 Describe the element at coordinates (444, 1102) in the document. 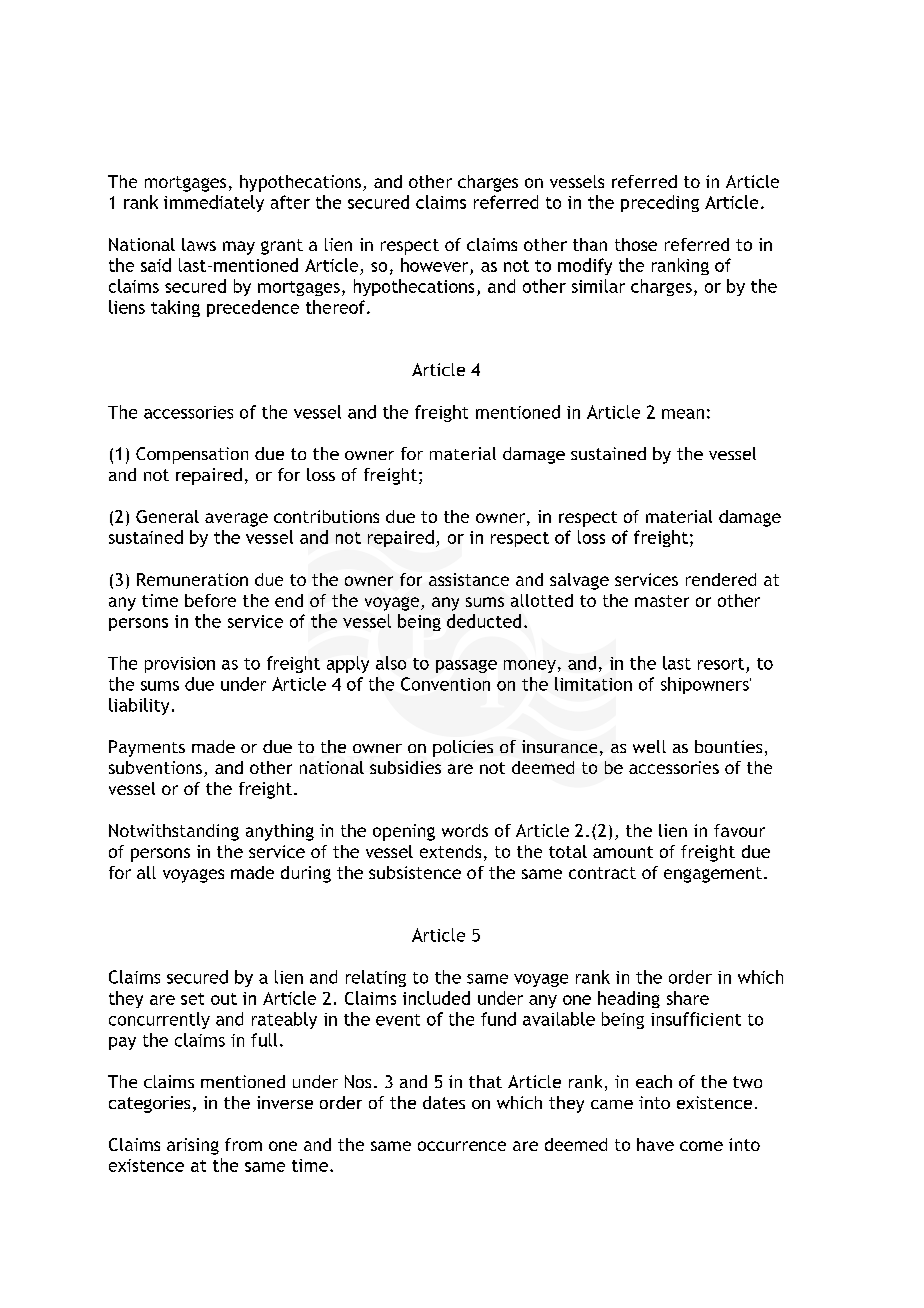

I see `dates` at that location.
